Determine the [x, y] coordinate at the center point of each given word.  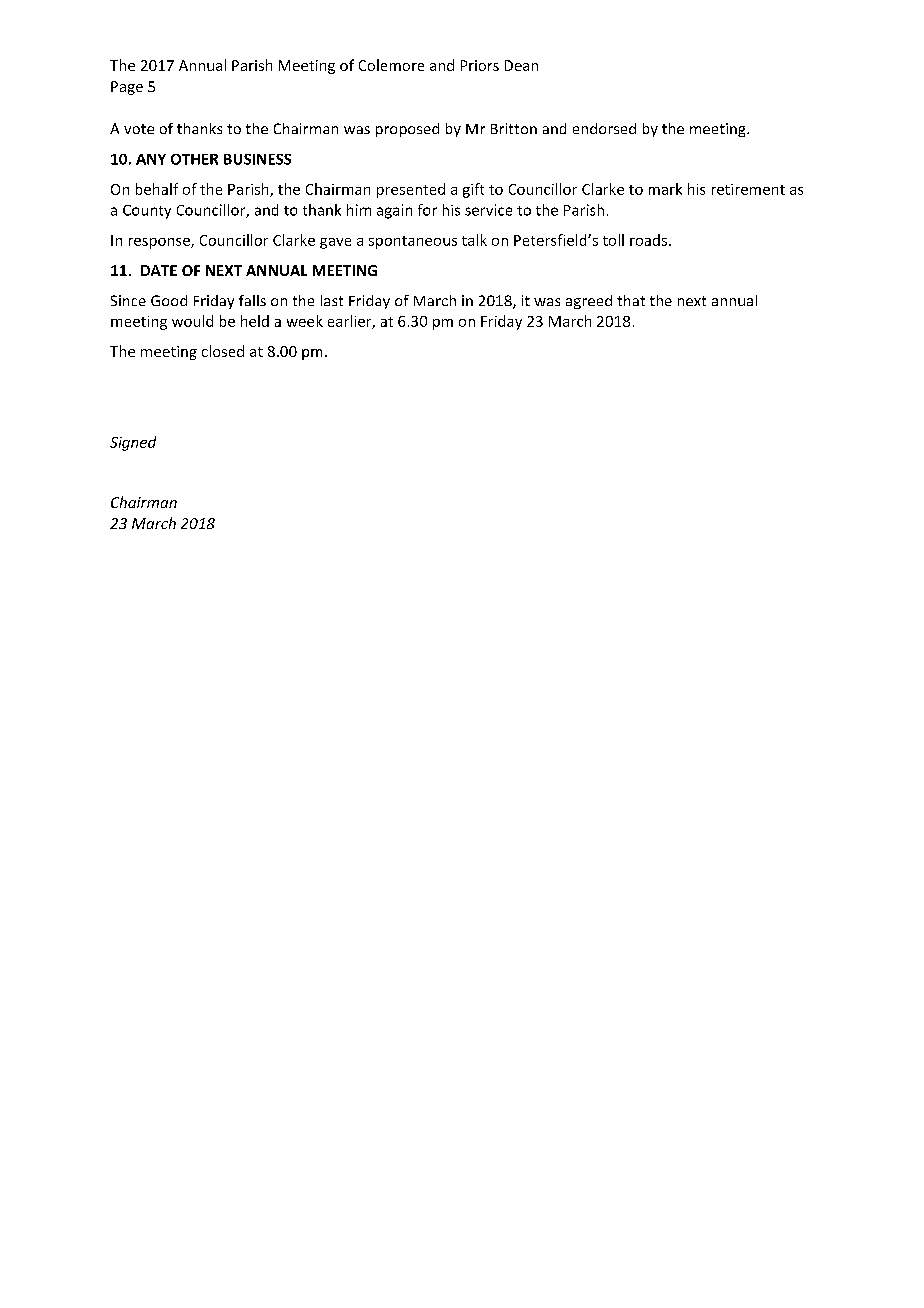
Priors [480, 65]
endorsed [604, 128]
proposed [407, 130]
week [305, 321]
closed [223, 351]
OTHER [194, 159]
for [427, 210]
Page [127, 88]
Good [169, 300]
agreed [589, 302]
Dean [521, 65]
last [332, 300]
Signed [133, 443]
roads [648, 240]
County [147, 212]
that [631, 300]
